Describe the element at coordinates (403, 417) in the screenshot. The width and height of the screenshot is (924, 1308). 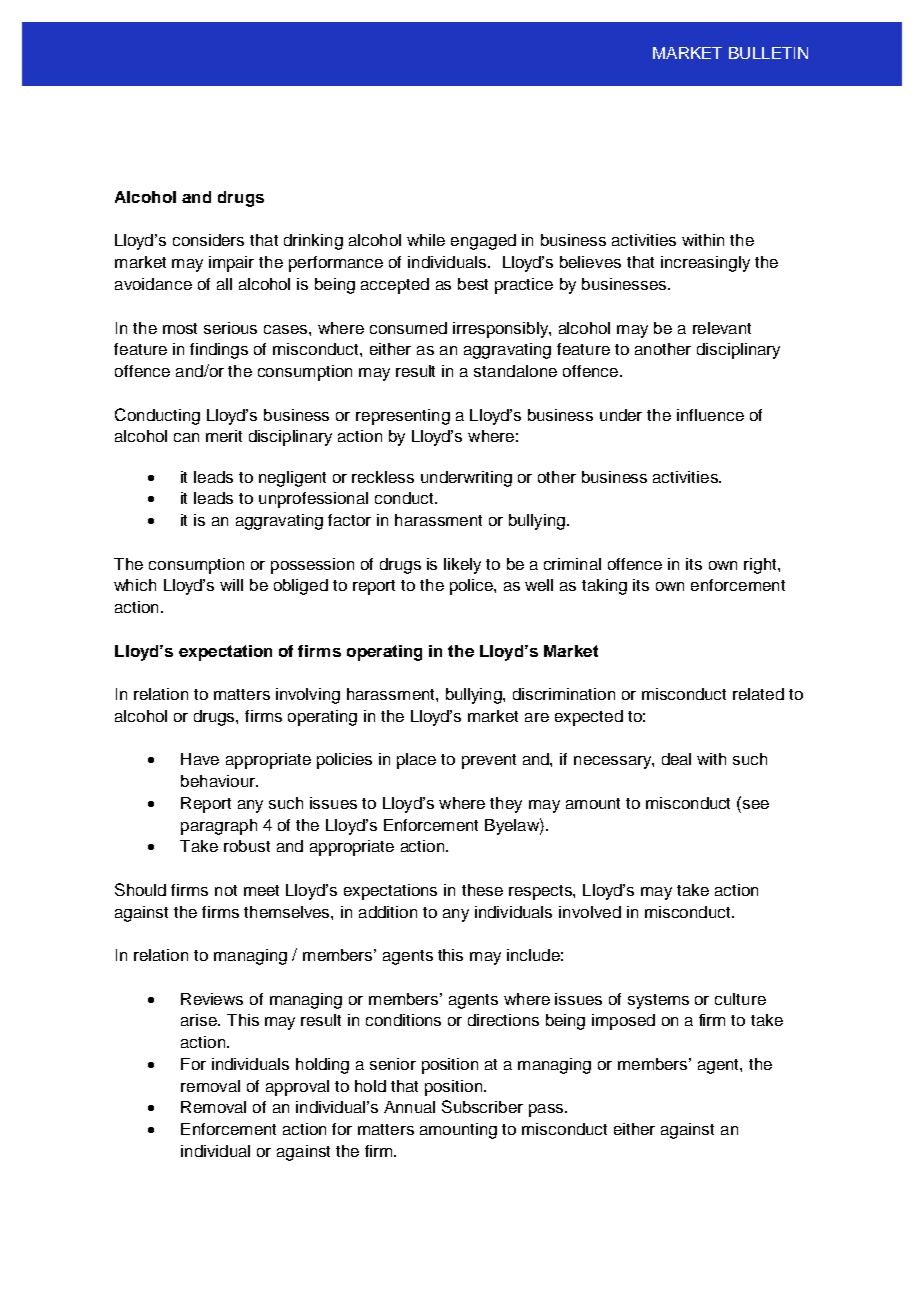
I see `representing` at that location.
